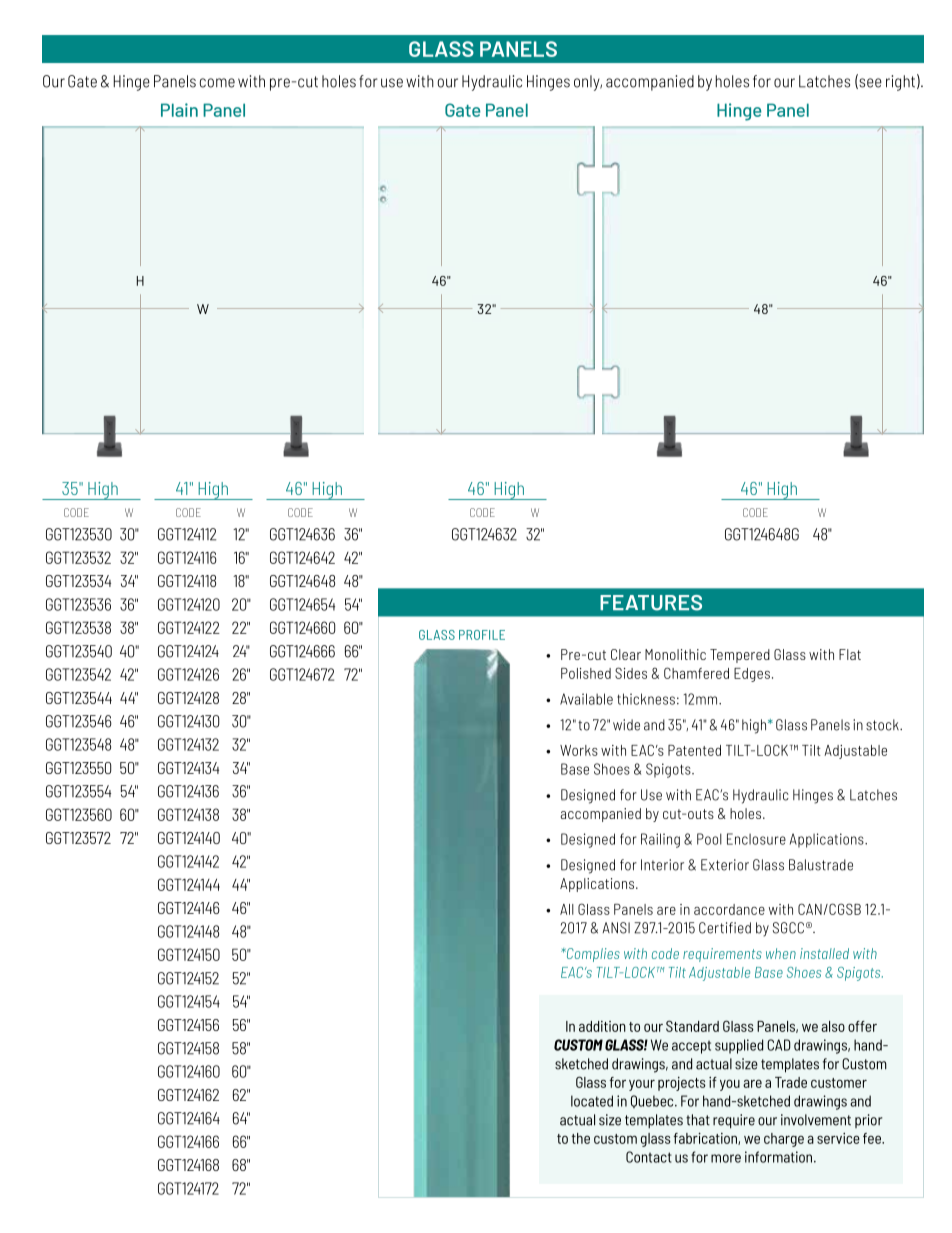 Image resolution: width=952 pixels, height=1233 pixels. What do you see at coordinates (586, 673) in the image?
I see `Polished` at bounding box center [586, 673].
